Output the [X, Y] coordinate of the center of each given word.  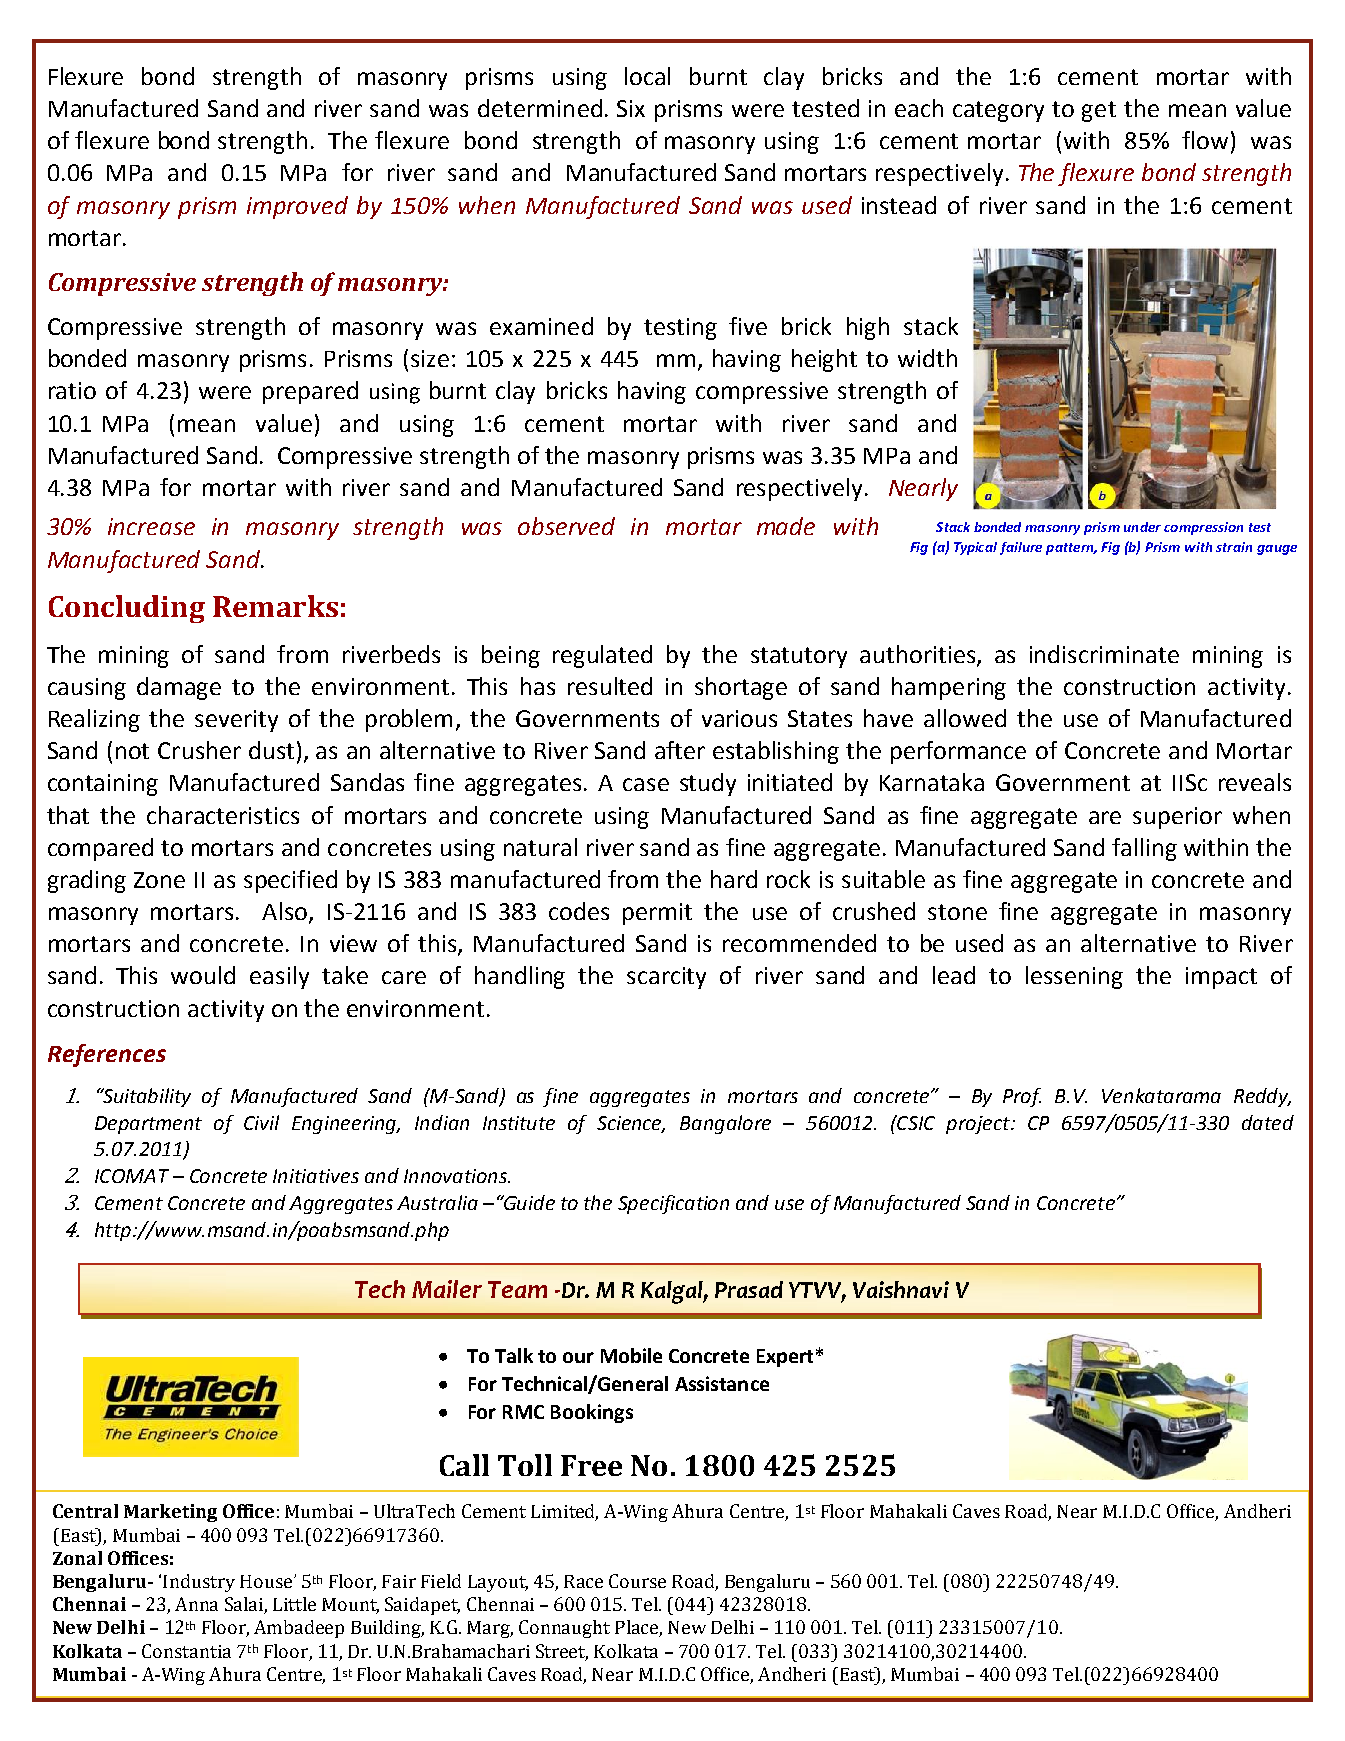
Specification [673, 1204]
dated [1268, 1122]
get [1099, 111]
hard [734, 879]
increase [151, 526]
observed [566, 526]
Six [631, 108]
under [1142, 527]
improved [297, 207]
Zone [159, 880]
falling [1144, 849]
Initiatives [316, 1176]
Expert [785, 1358]
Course [637, 1581]
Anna [196, 1604]
